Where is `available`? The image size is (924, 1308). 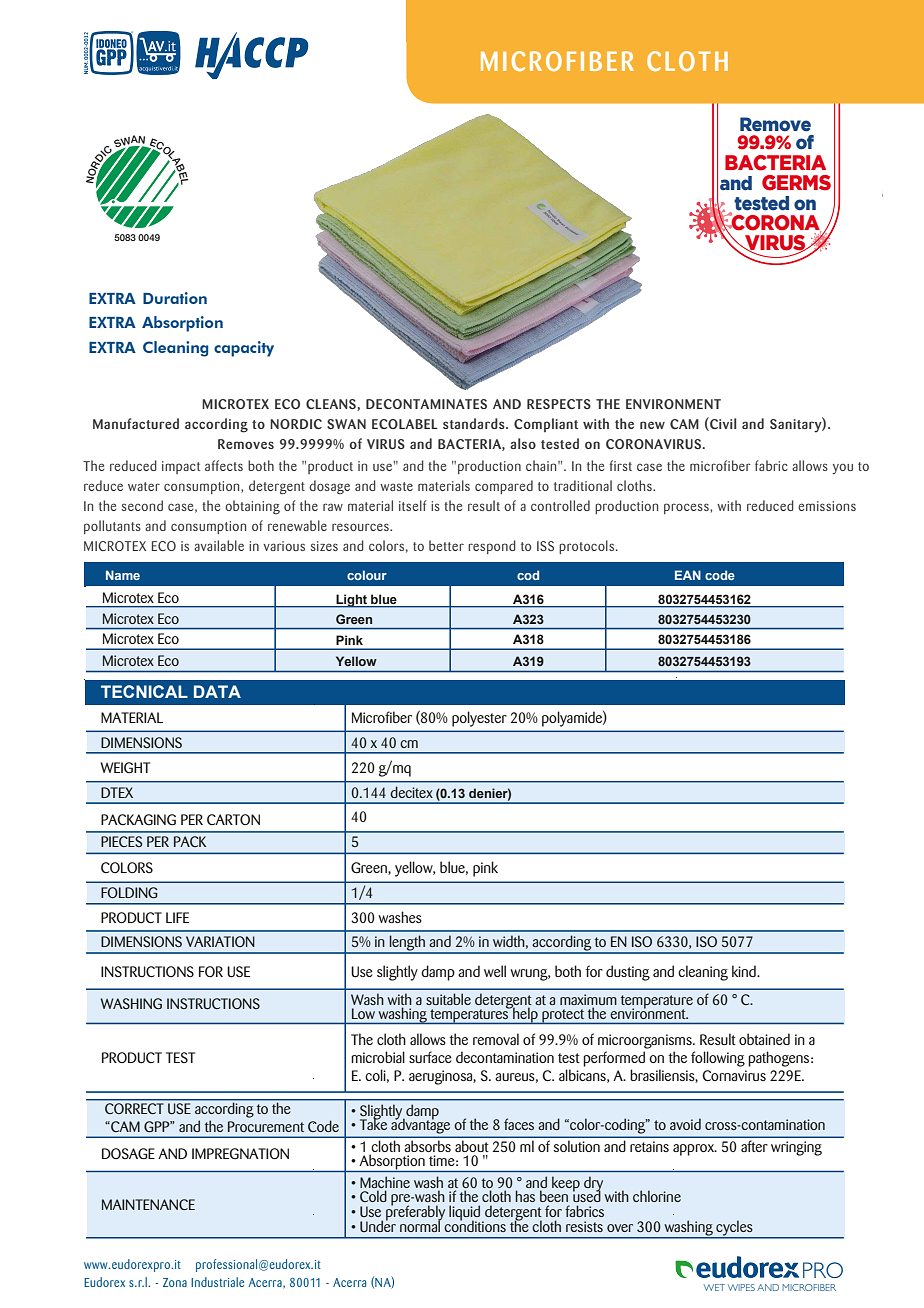 available is located at coordinates (219, 545).
